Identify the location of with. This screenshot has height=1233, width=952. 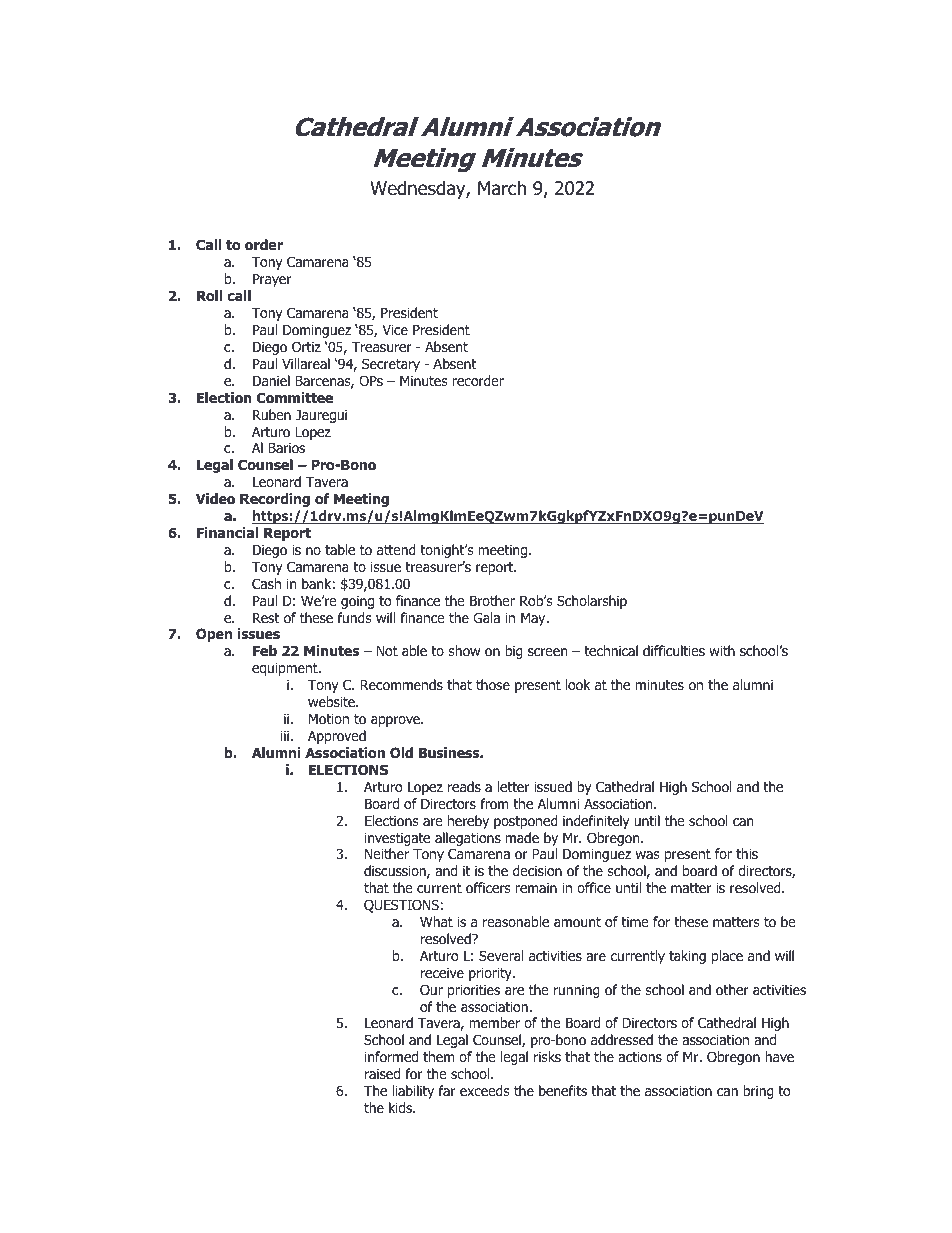
(722, 650).
